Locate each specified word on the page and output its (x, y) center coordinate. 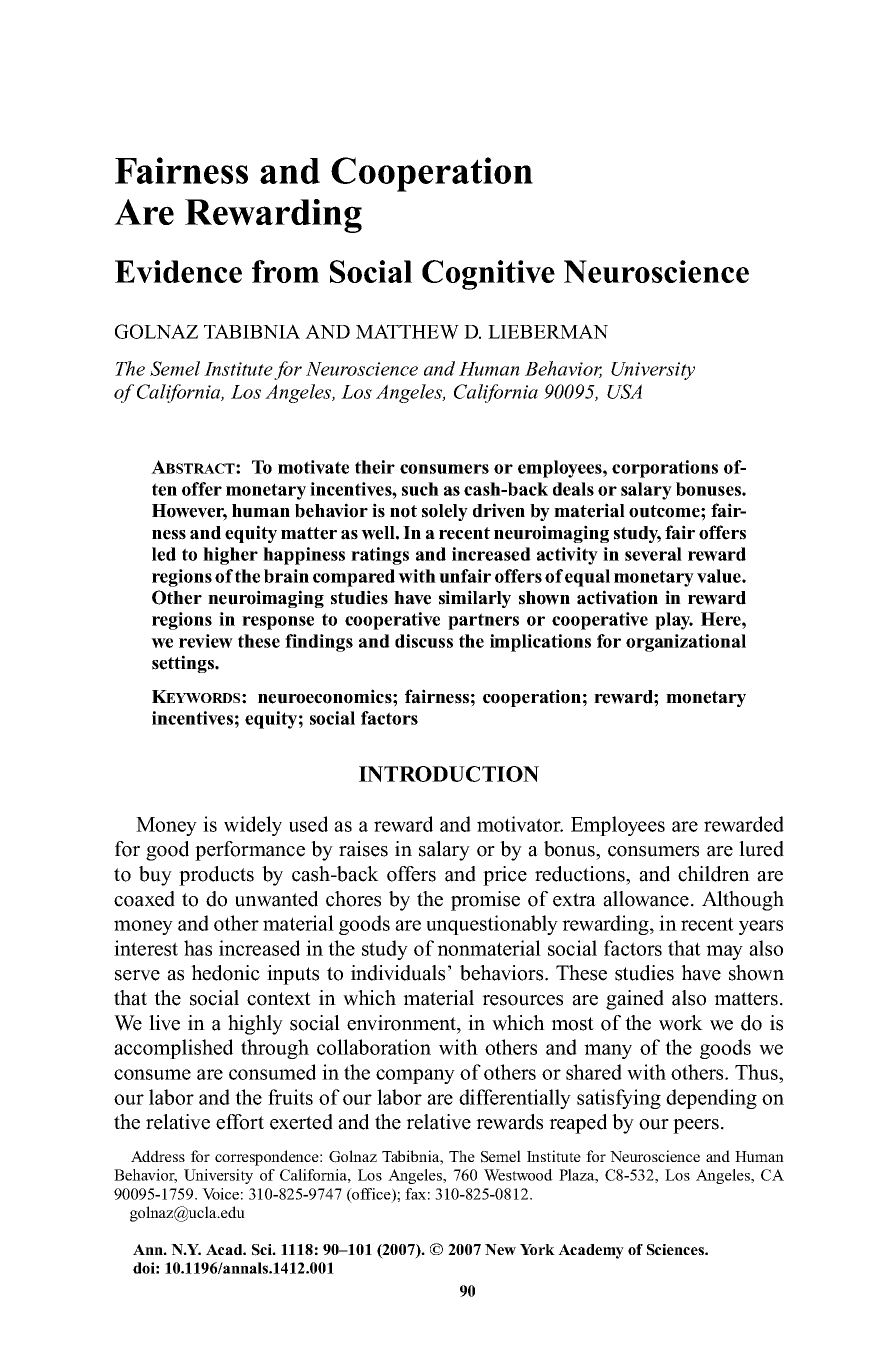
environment (402, 1023)
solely (445, 512)
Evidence (178, 271)
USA (624, 391)
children (714, 874)
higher (230, 556)
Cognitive (488, 275)
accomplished (173, 1049)
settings (184, 664)
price (505, 876)
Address (158, 1156)
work (681, 1023)
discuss (424, 641)
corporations (665, 469)
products (216, 876)
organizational (686, 643)
